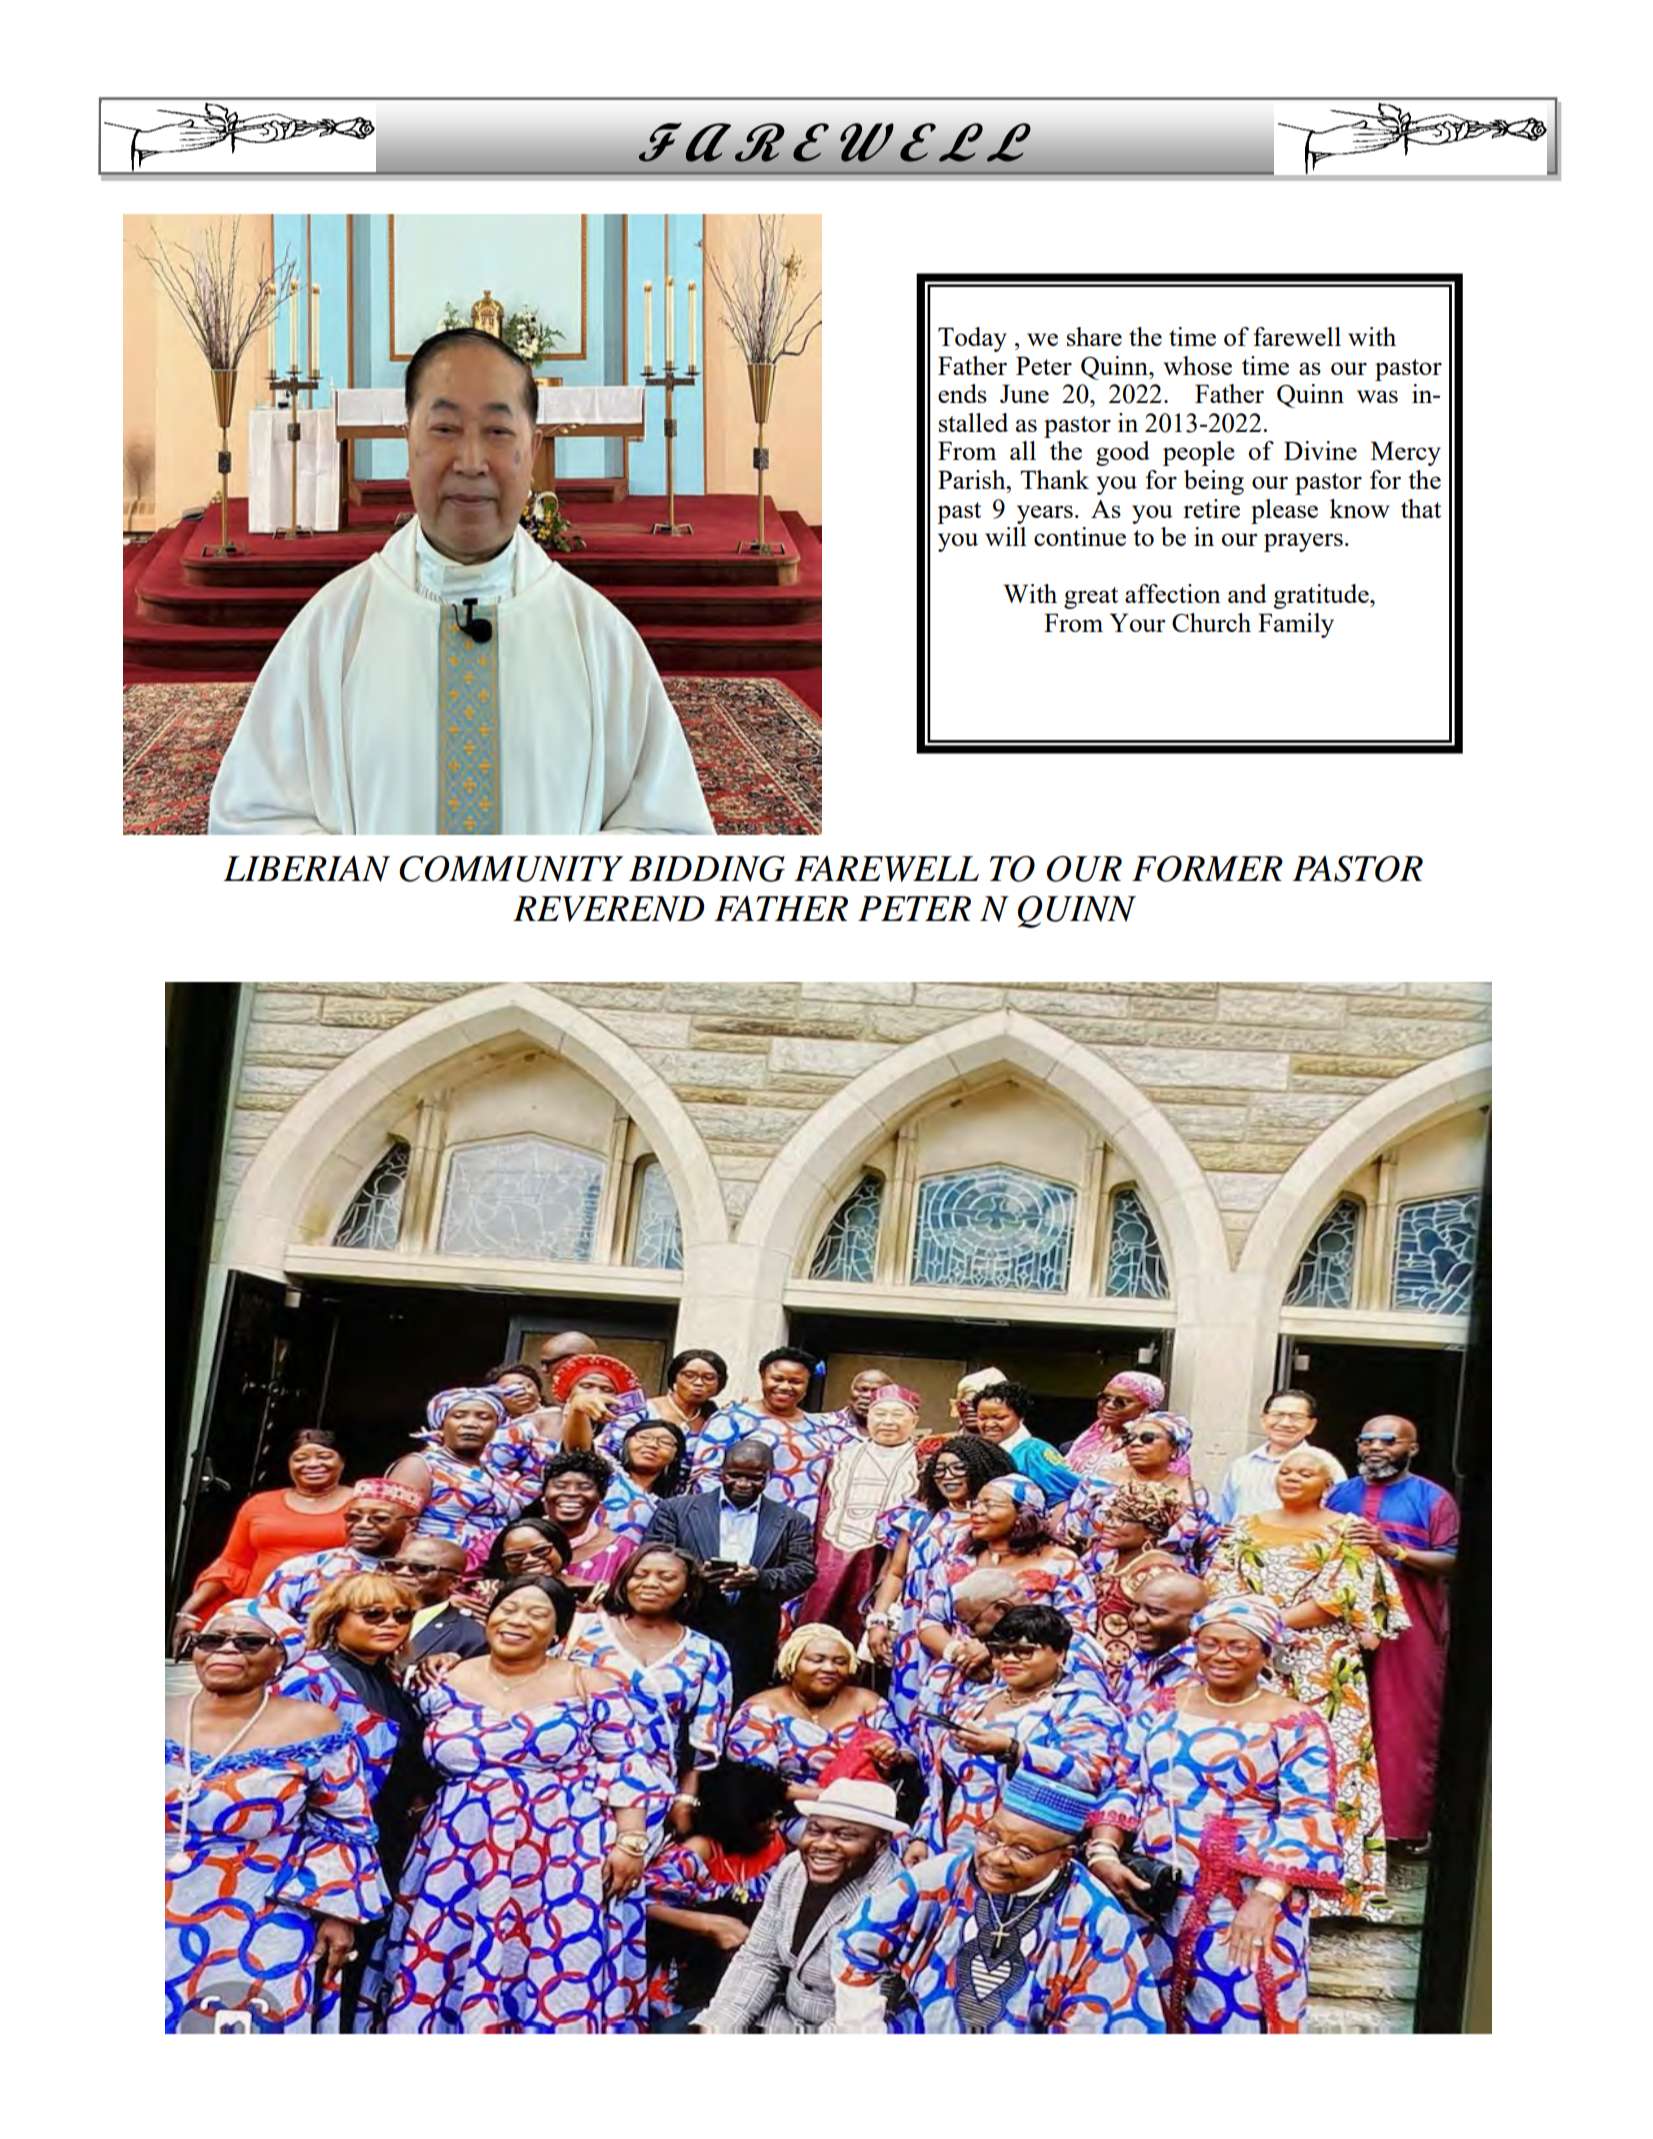 Image resolution: width=1653 pixels, height=2139 pixels. I want to click on Today, so click(972, 339).
